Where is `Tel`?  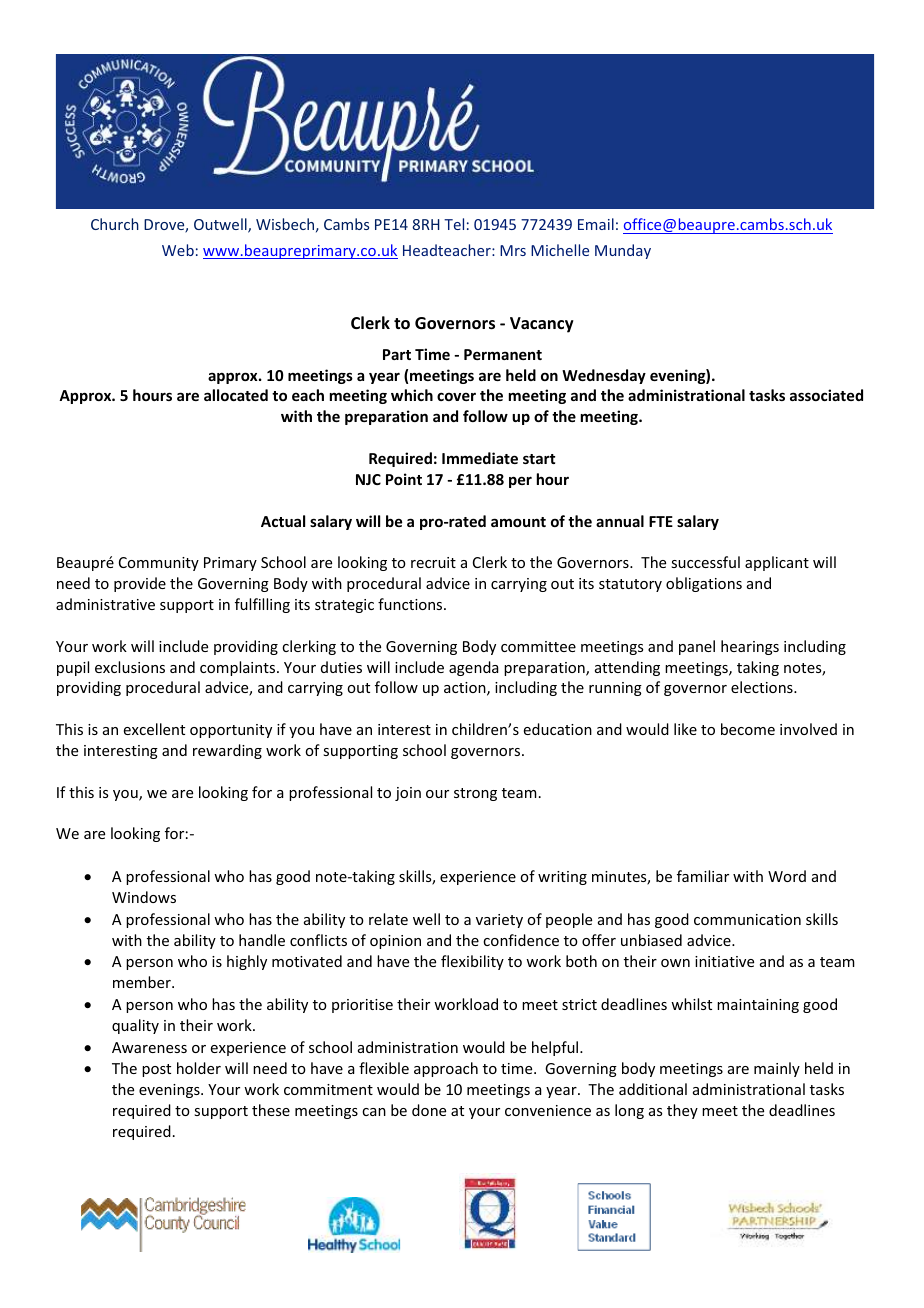
Tel is located at coordinates (454, 224).
